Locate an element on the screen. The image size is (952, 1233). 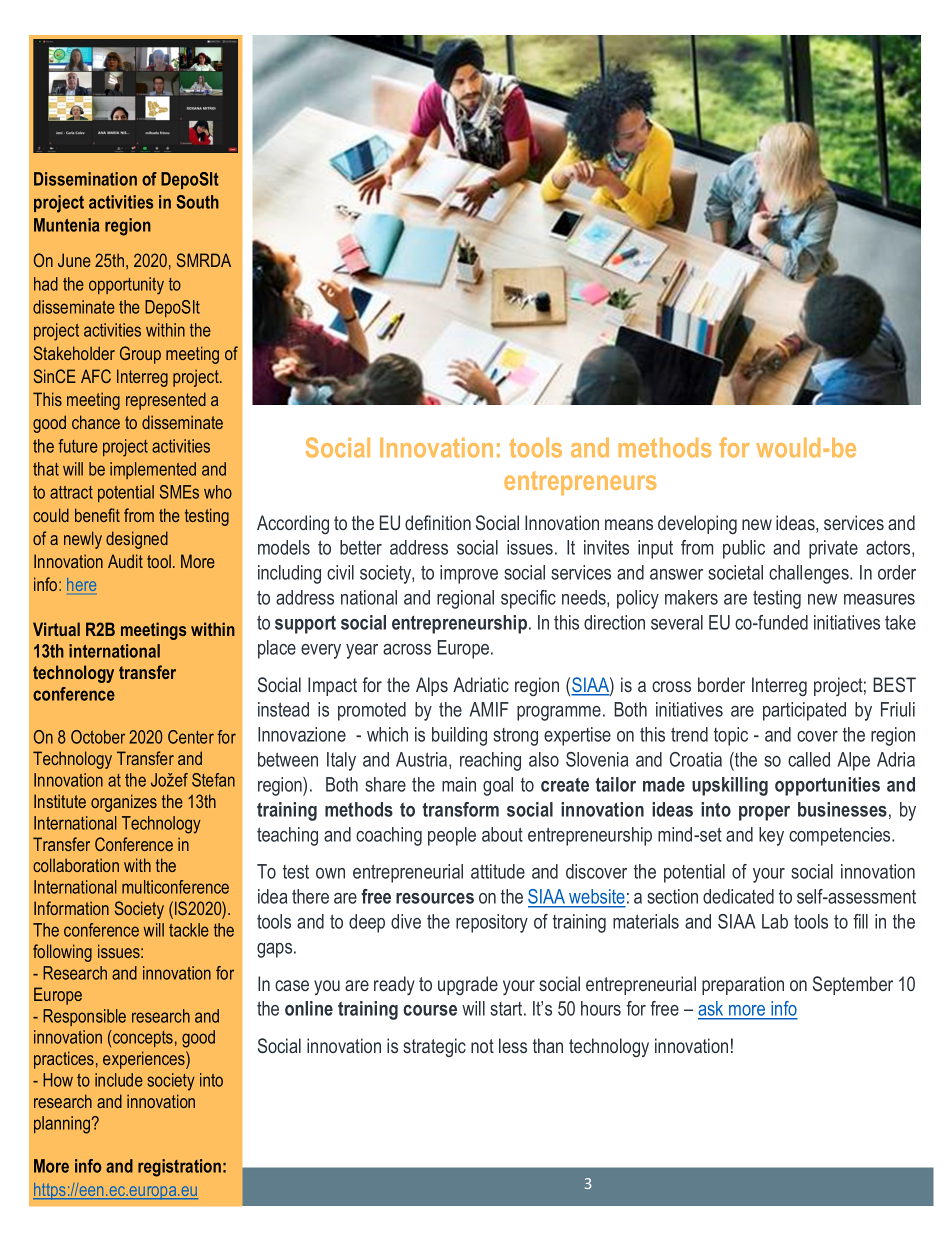
ask is located at coordinates (712, 1010).
